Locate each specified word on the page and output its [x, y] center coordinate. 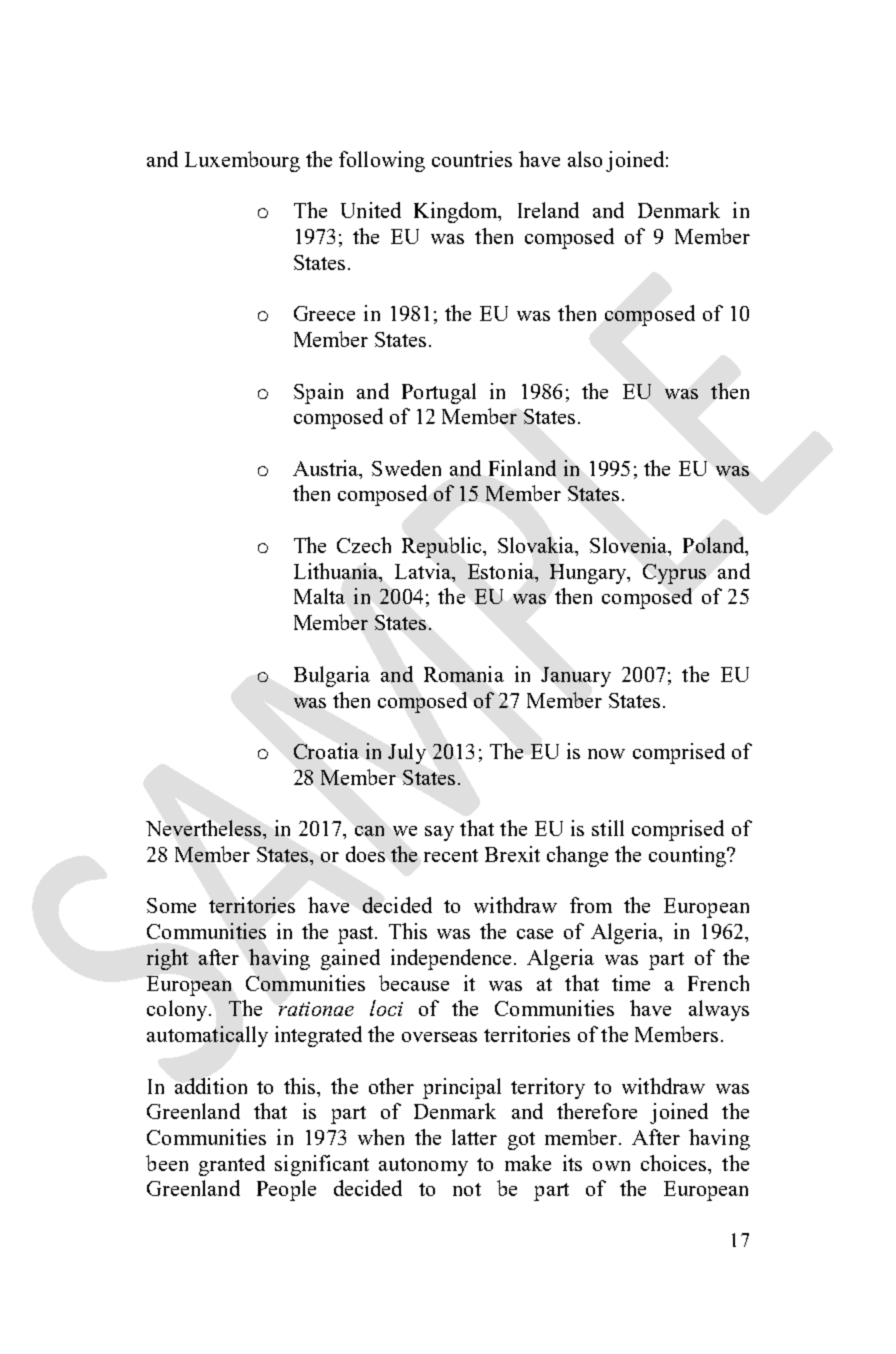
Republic [443, 547]
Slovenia [630, 546]
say [439, 833]
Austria [327, 469]
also [585, 159]
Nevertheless [205, 828]
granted [232, 1165]
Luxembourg [242, 161]
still [608, 828]
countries [472, 159]
